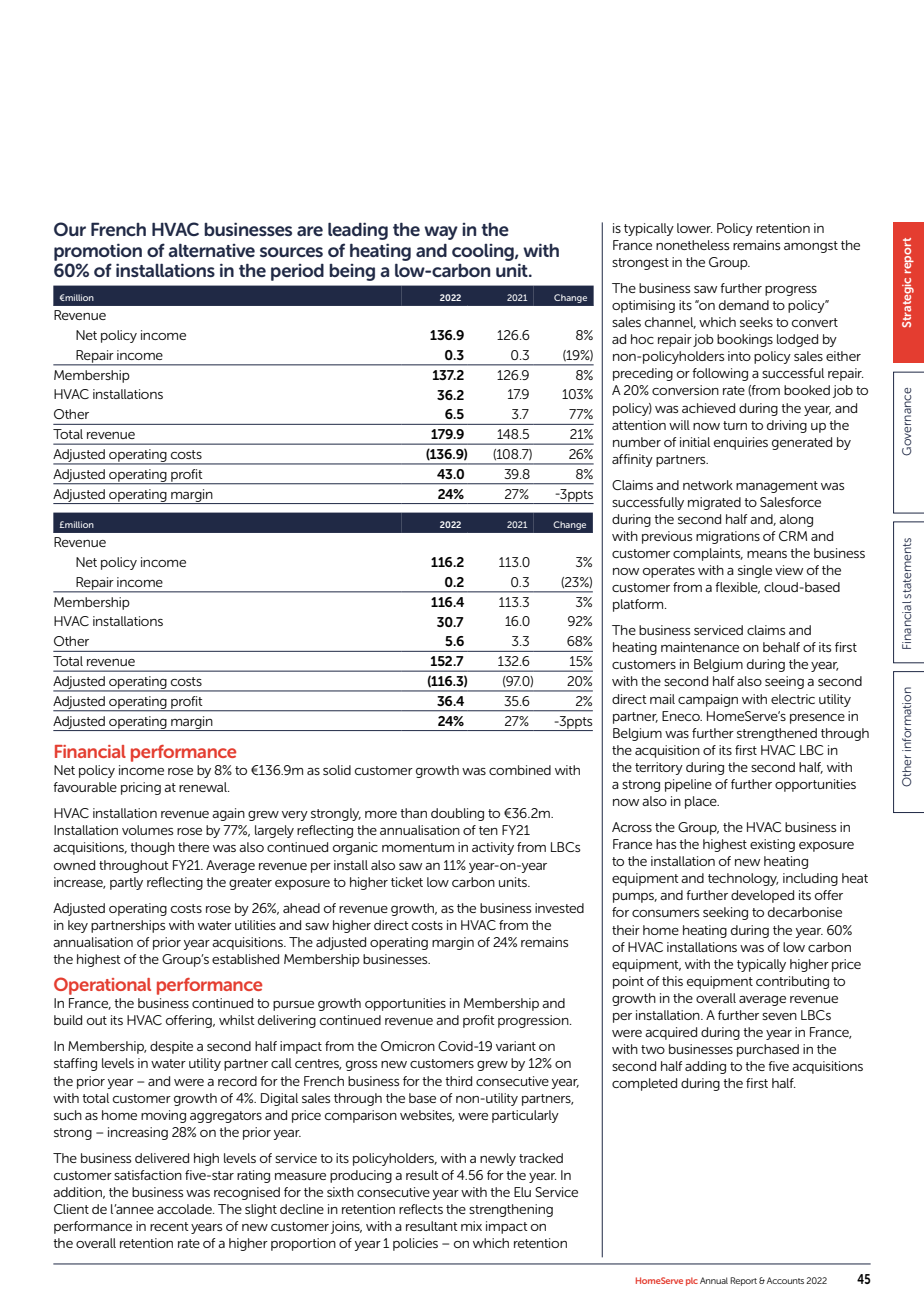 Image resolution: width=924 pixels, height=1308 pixels. Describe the element at coordinates (211, 250) in the screenshot. I see `alternative` at that location.
